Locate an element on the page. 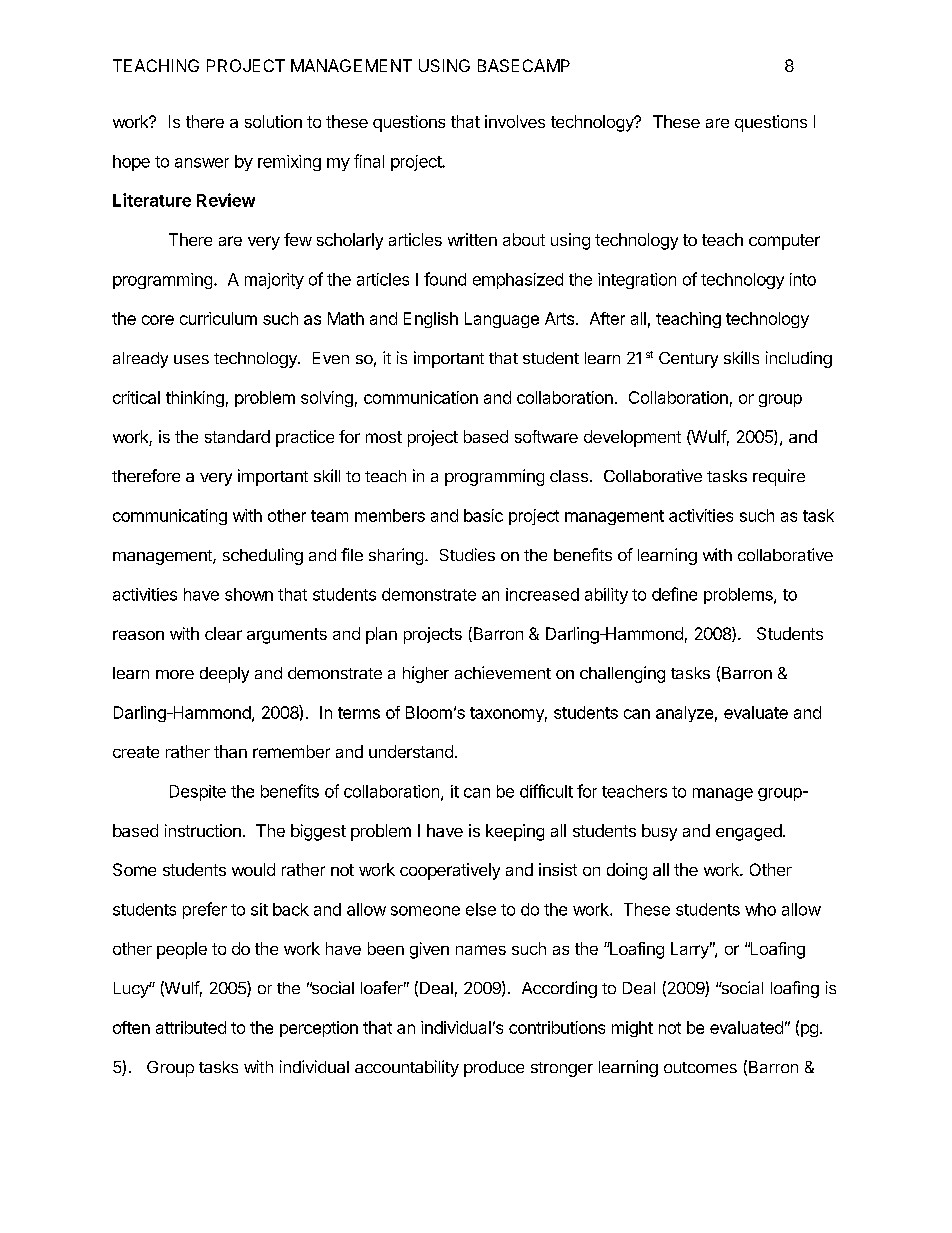 This page has width=952, height=1233. BASECAMP is located at coordinates (524, 65).
